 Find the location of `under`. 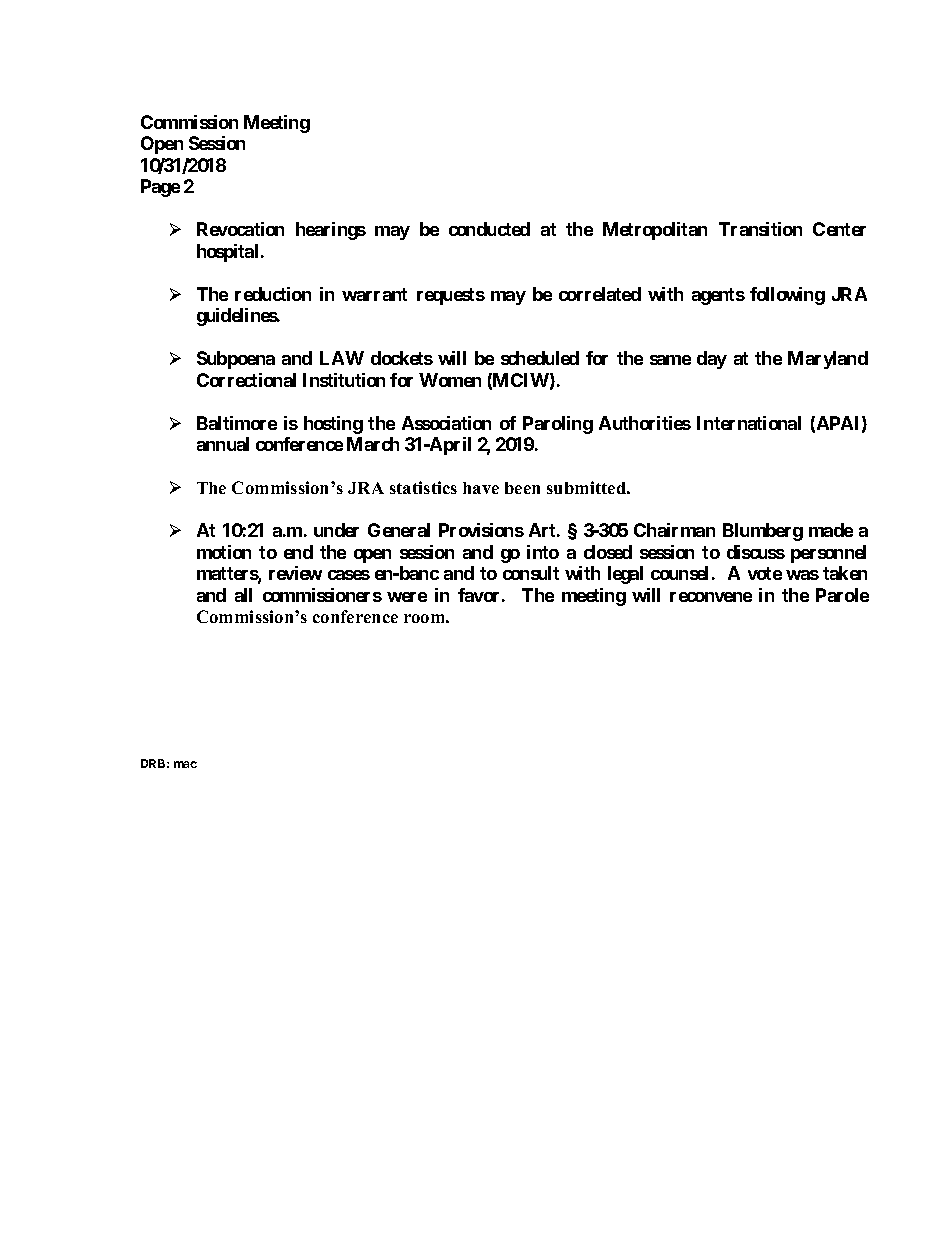

under is located at coordinates (336, 530).
